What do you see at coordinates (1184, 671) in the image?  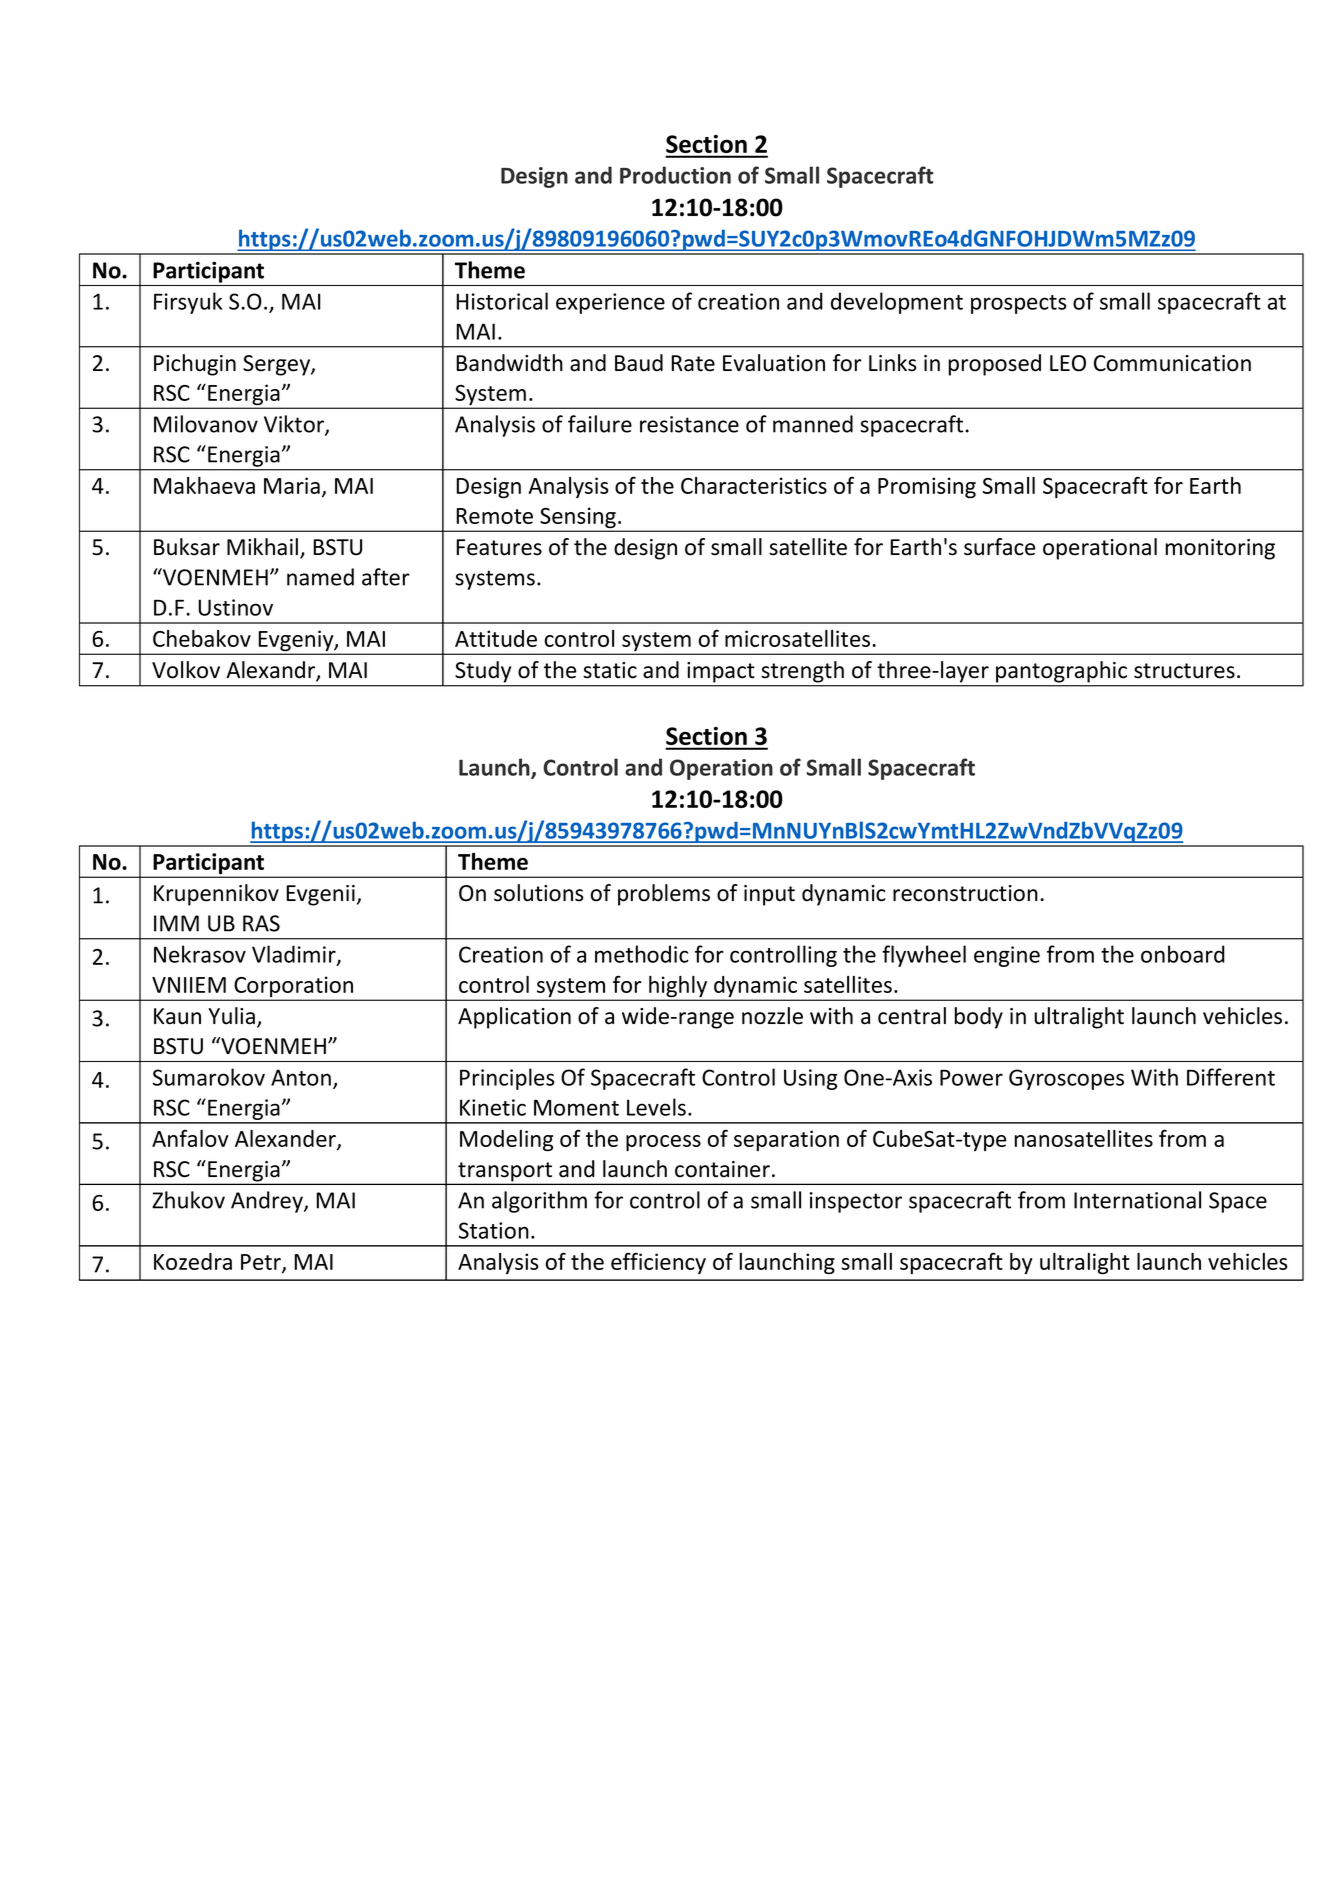 I see `structures` at bounding box center [1184, 671].
